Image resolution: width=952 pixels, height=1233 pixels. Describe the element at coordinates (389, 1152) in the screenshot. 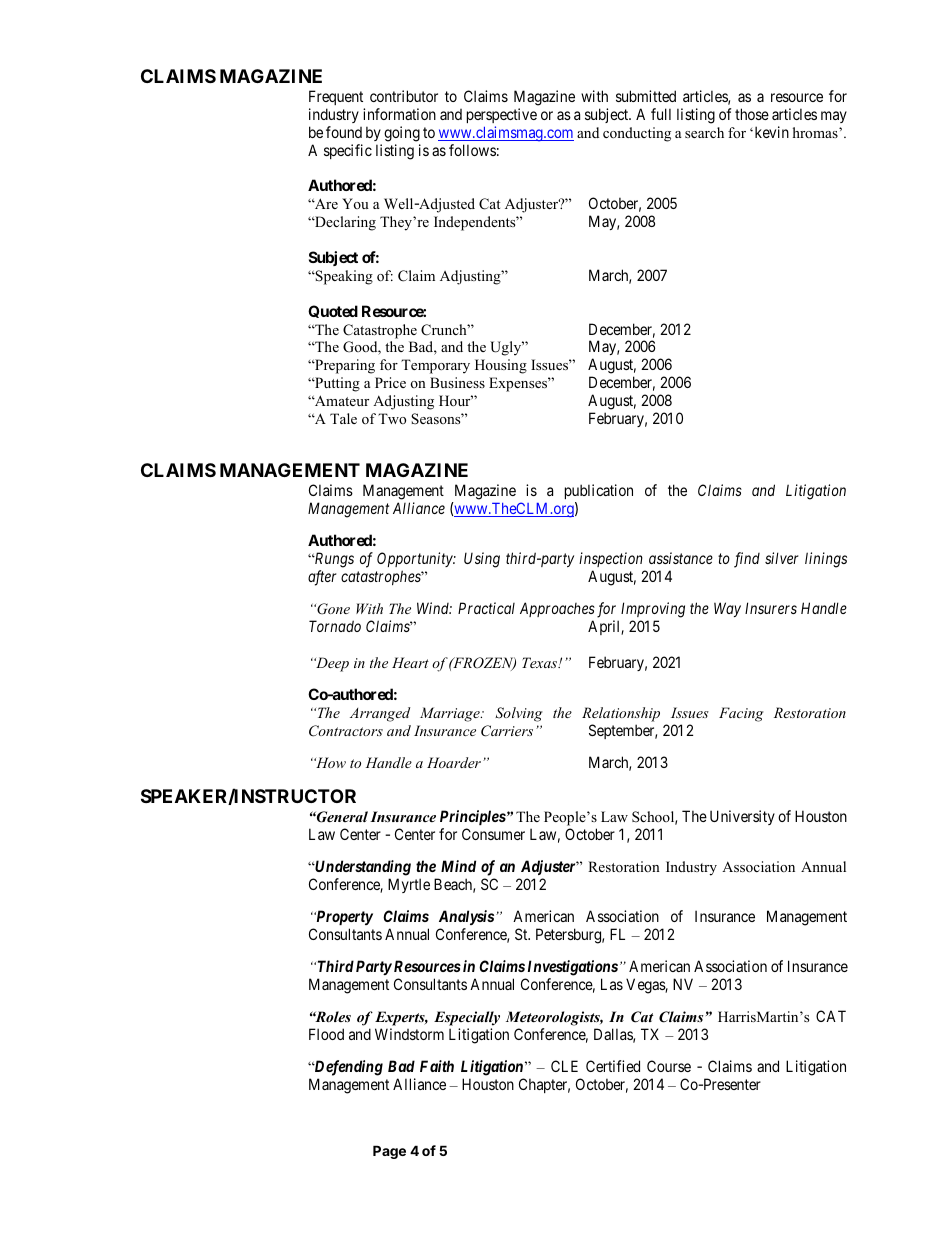

I see `Page` at that location.
